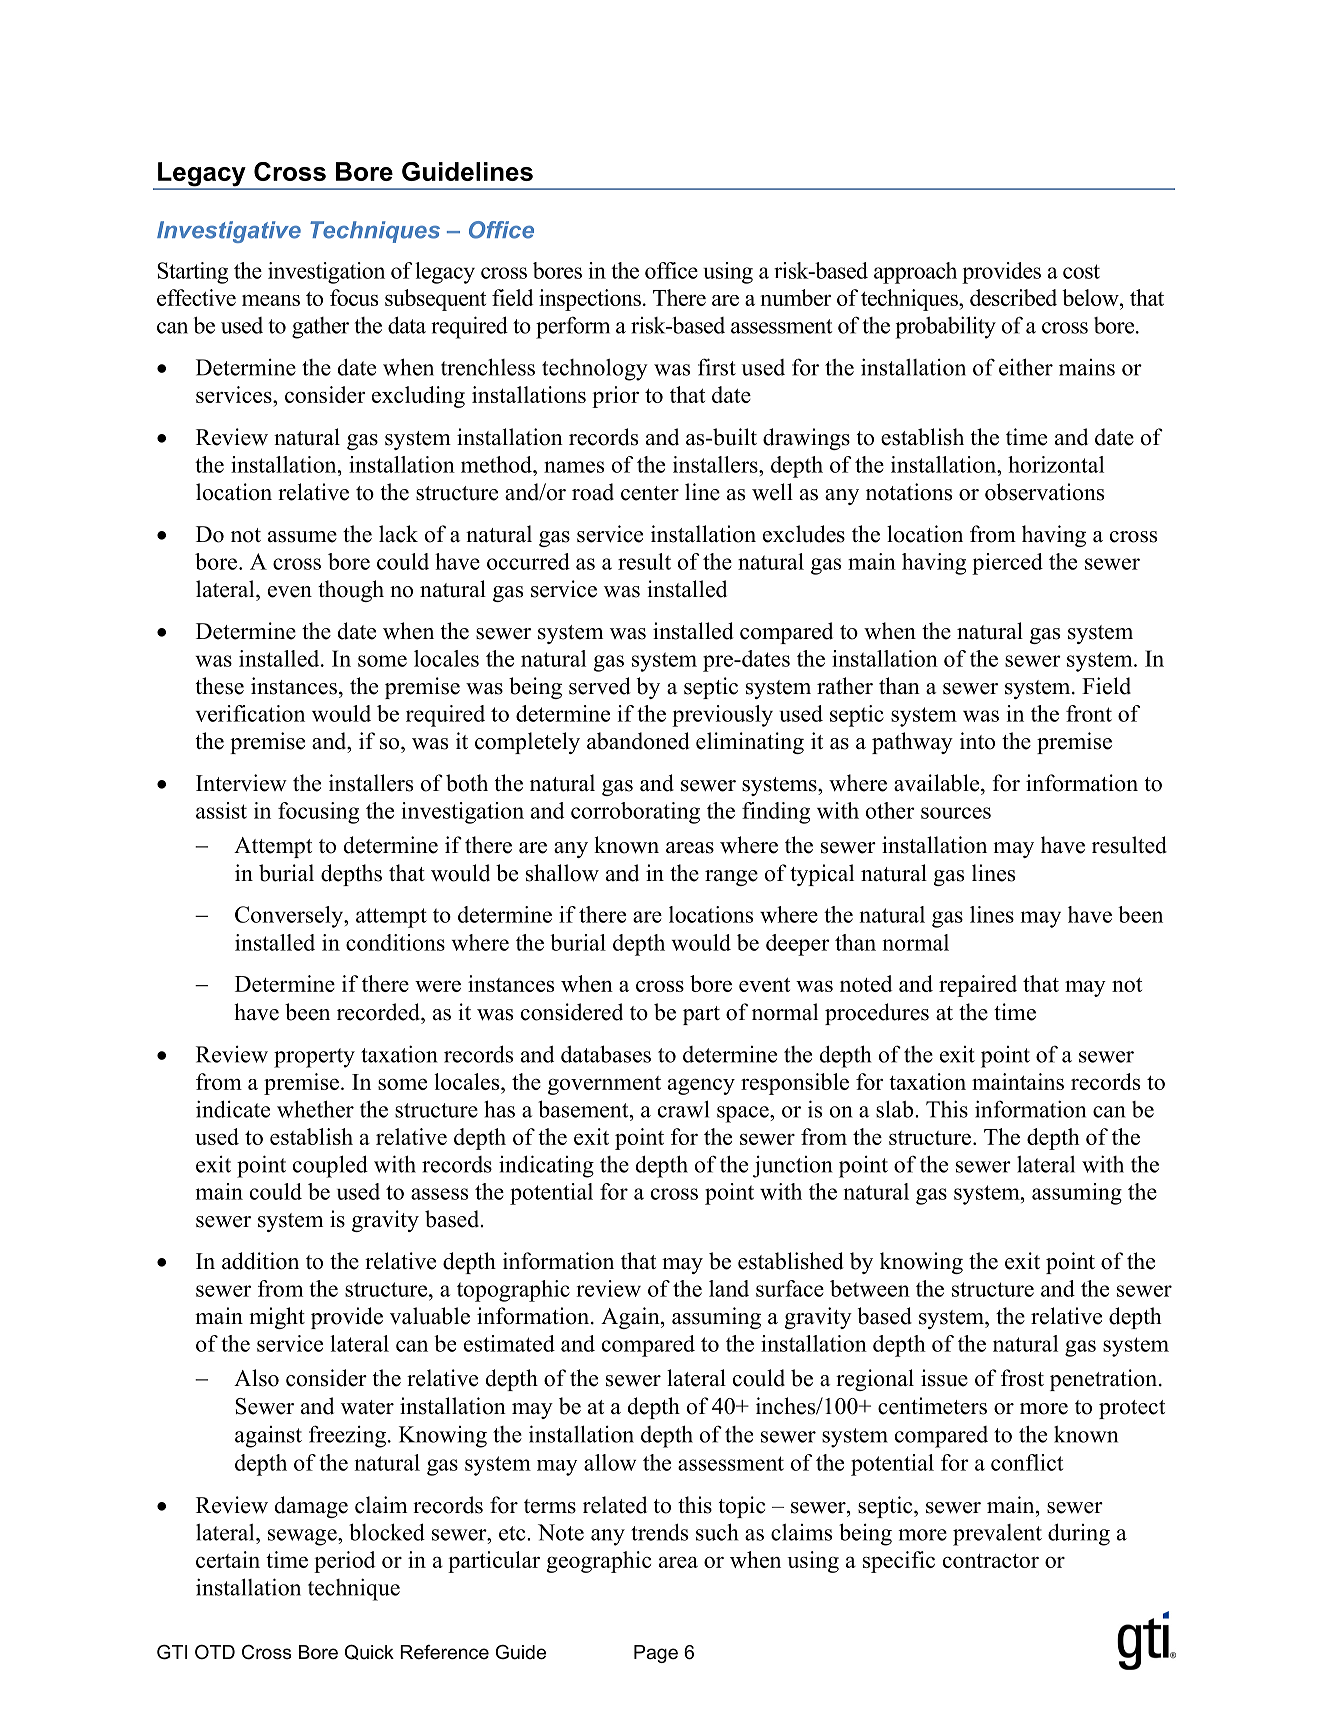 The height and width of the screenshot is (1718, 1328). I want to click on Conversely, so click(290, 917).
